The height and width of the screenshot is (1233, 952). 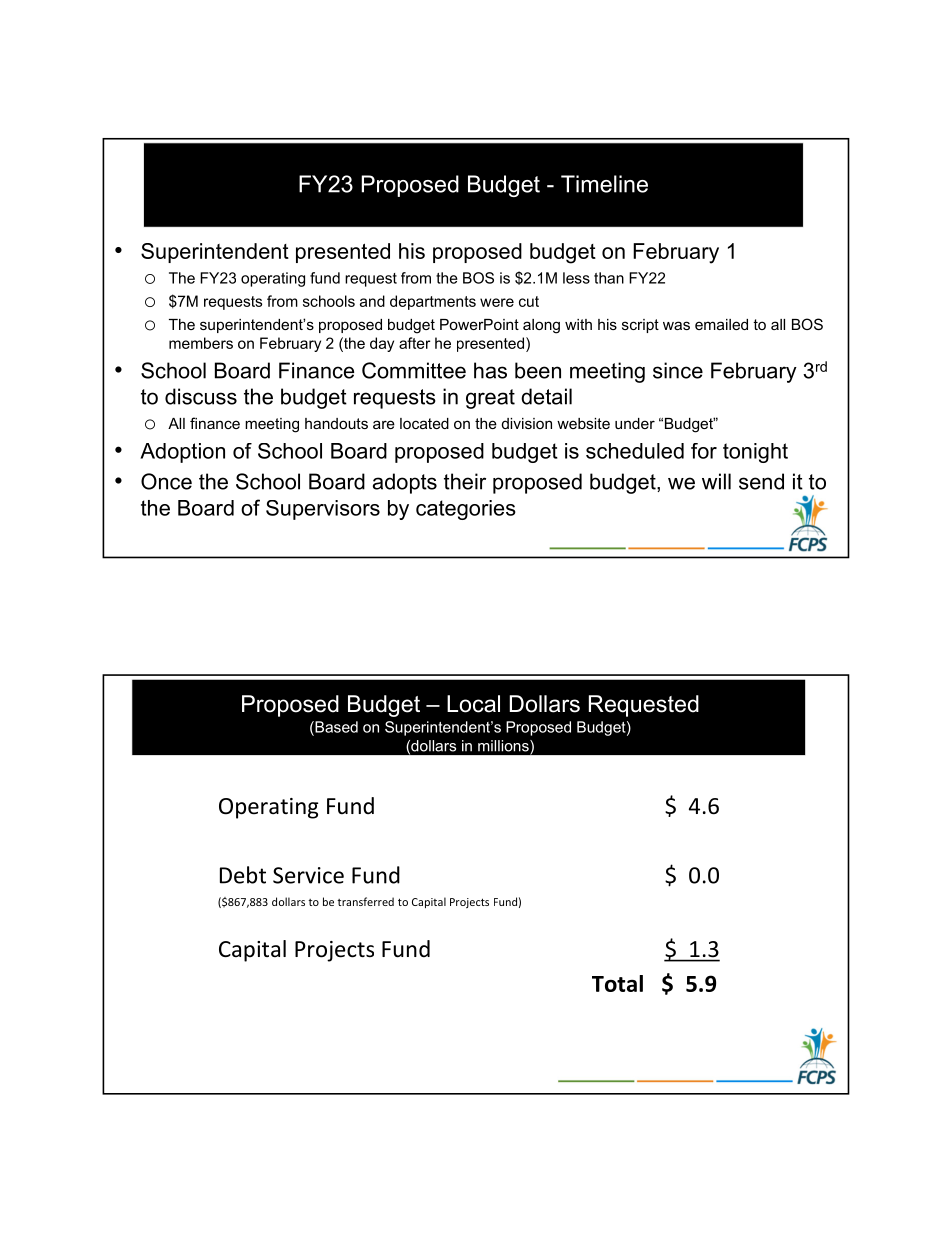 What do you see at coordinates (704, 451) in the screenshot?
I see `for` at bounding box center [704, 451].
